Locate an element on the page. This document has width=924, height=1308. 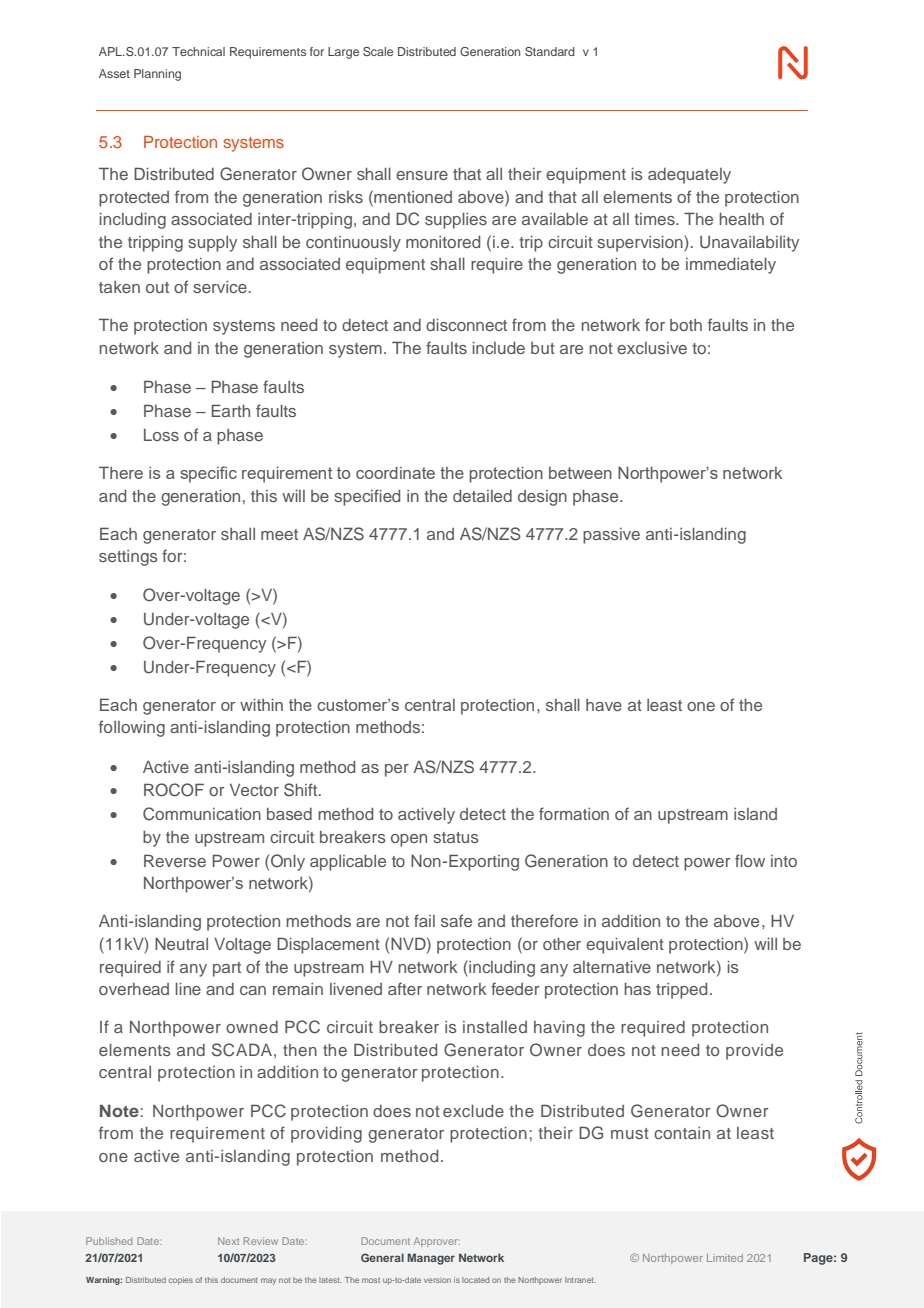
detailed is located at coordinates (482, 496).
